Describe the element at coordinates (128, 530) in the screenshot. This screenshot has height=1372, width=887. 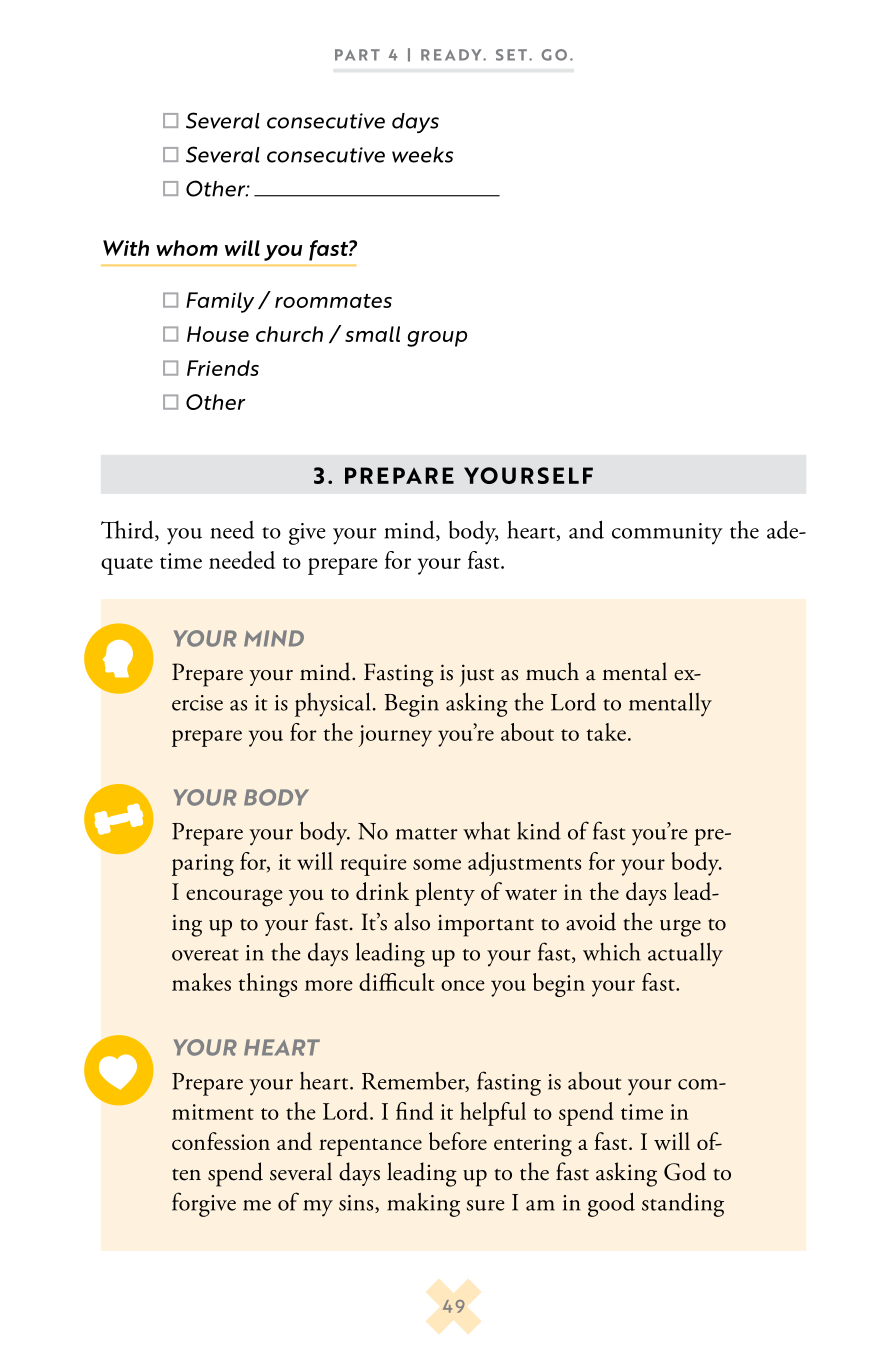
I see `Third` at that location.
